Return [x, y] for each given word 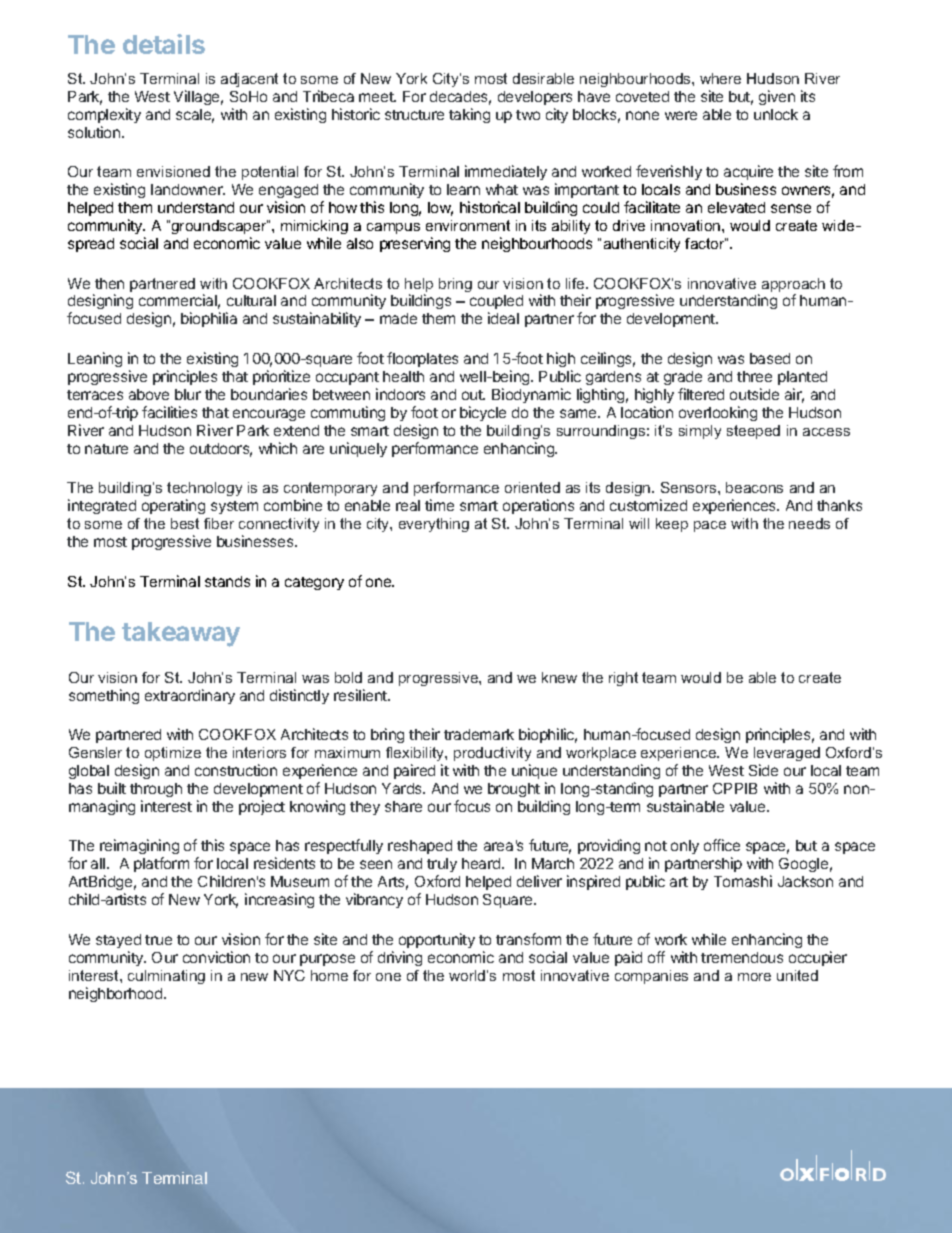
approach [793, 286]
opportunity [437, 940]
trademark [479, 734]
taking [469, 115]
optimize [173, 754]
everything [434, 525]
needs [809, 523]
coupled [496, 304]
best [185, 523]
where [720, 78]
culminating [166, 977]
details [164, 44]
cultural [251, 300]
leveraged [787, 754]
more [754, 977]
